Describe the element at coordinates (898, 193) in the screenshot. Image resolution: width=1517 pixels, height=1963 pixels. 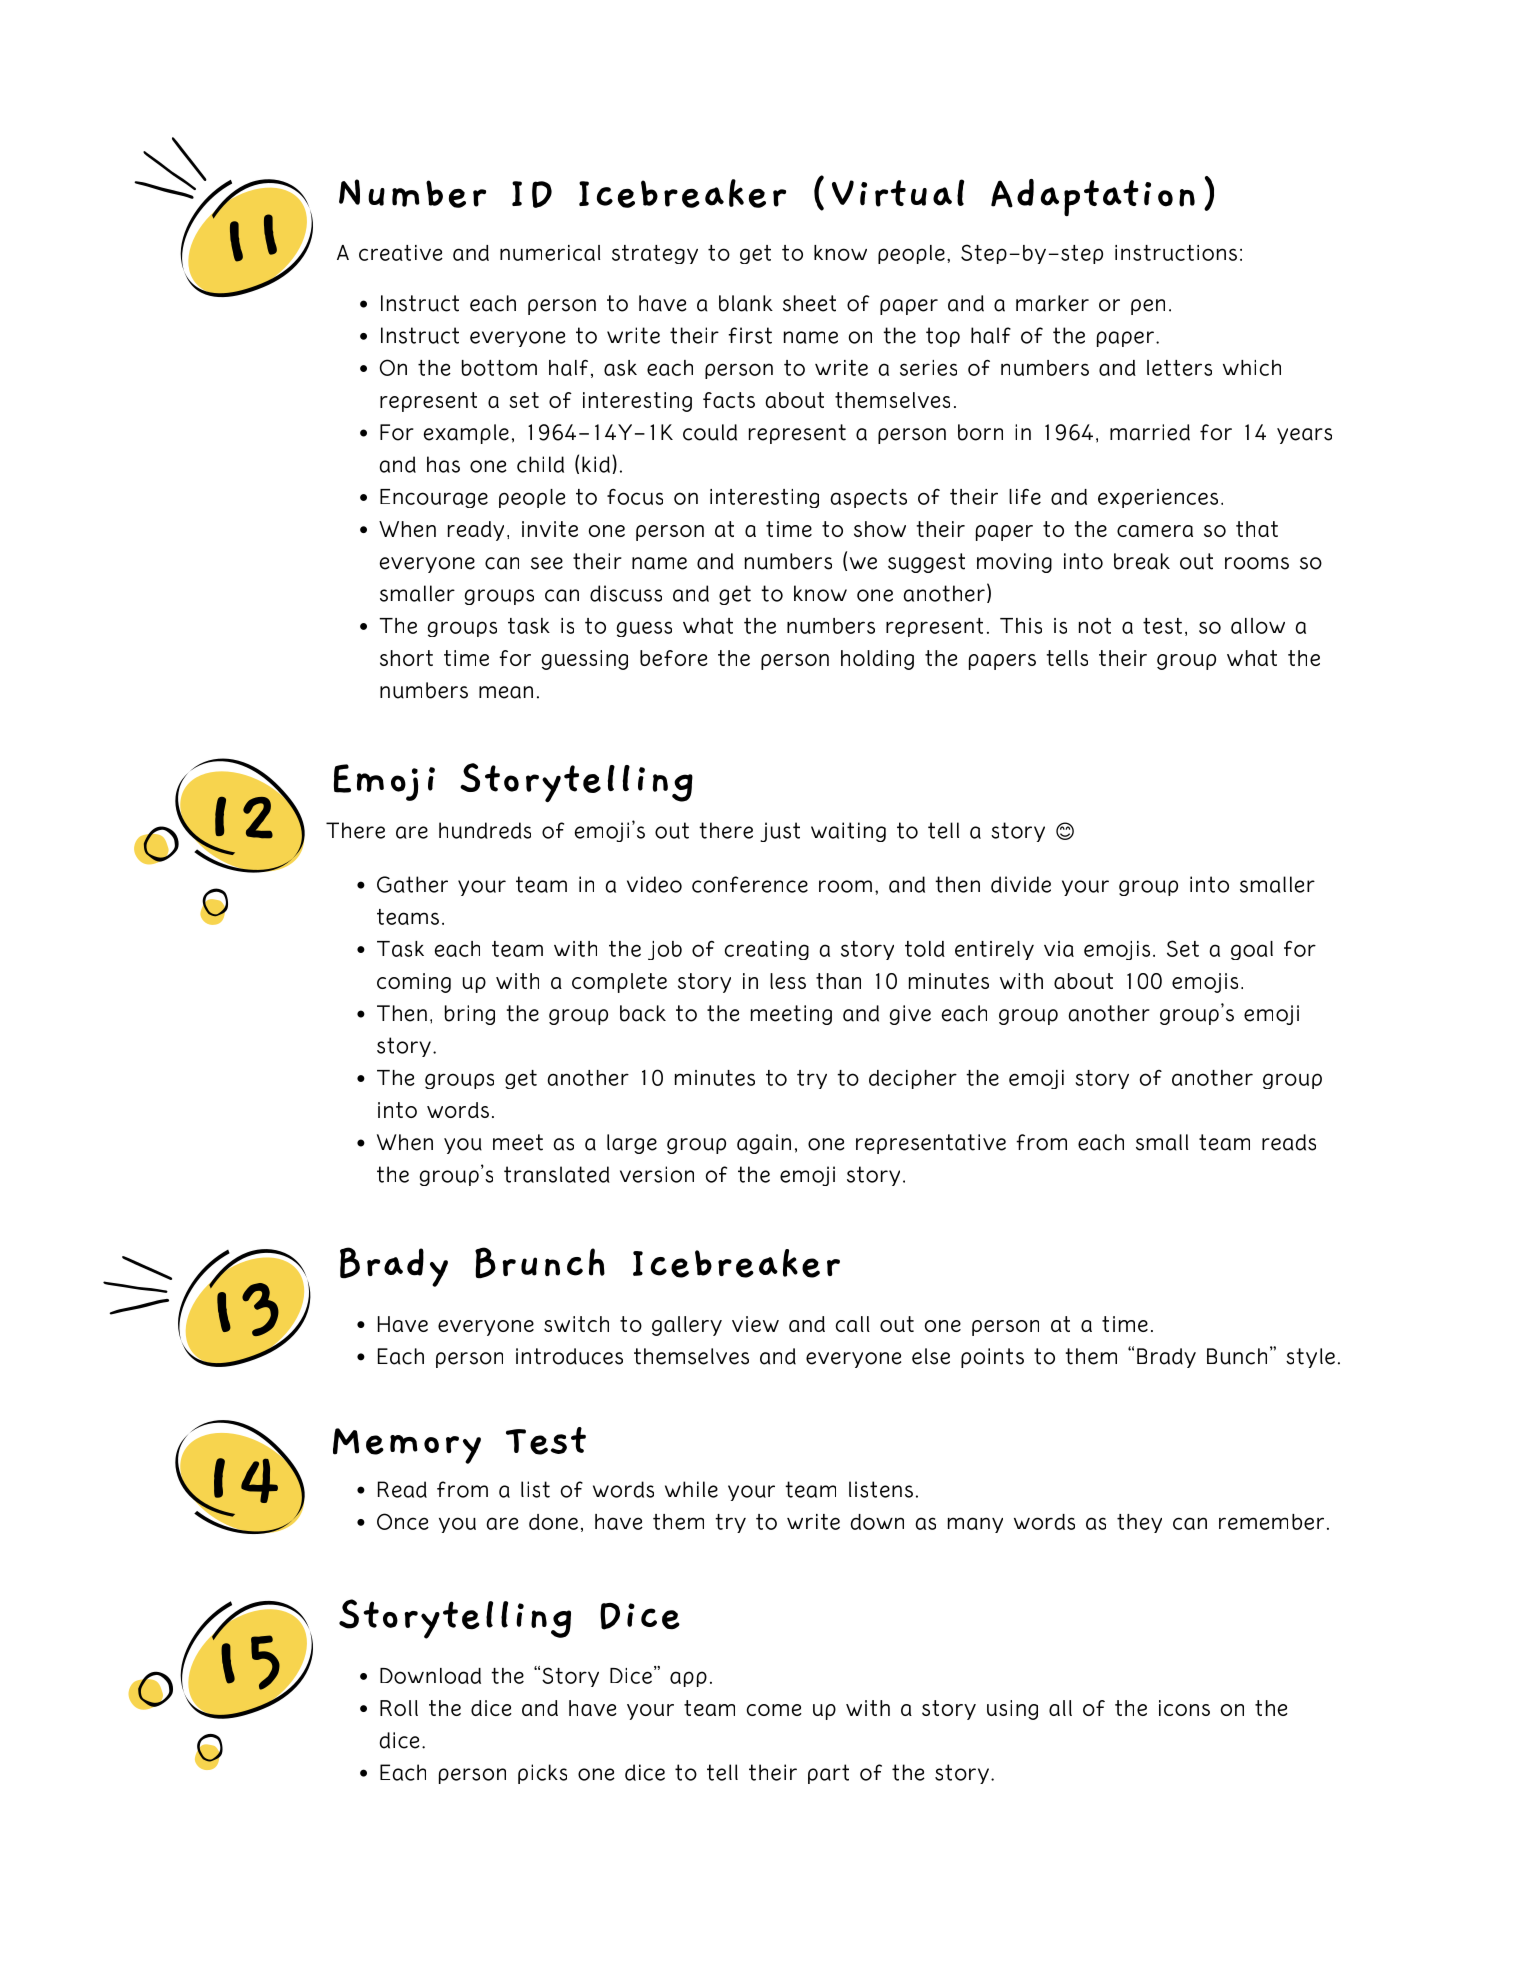
I see `Virtual` at that location.
